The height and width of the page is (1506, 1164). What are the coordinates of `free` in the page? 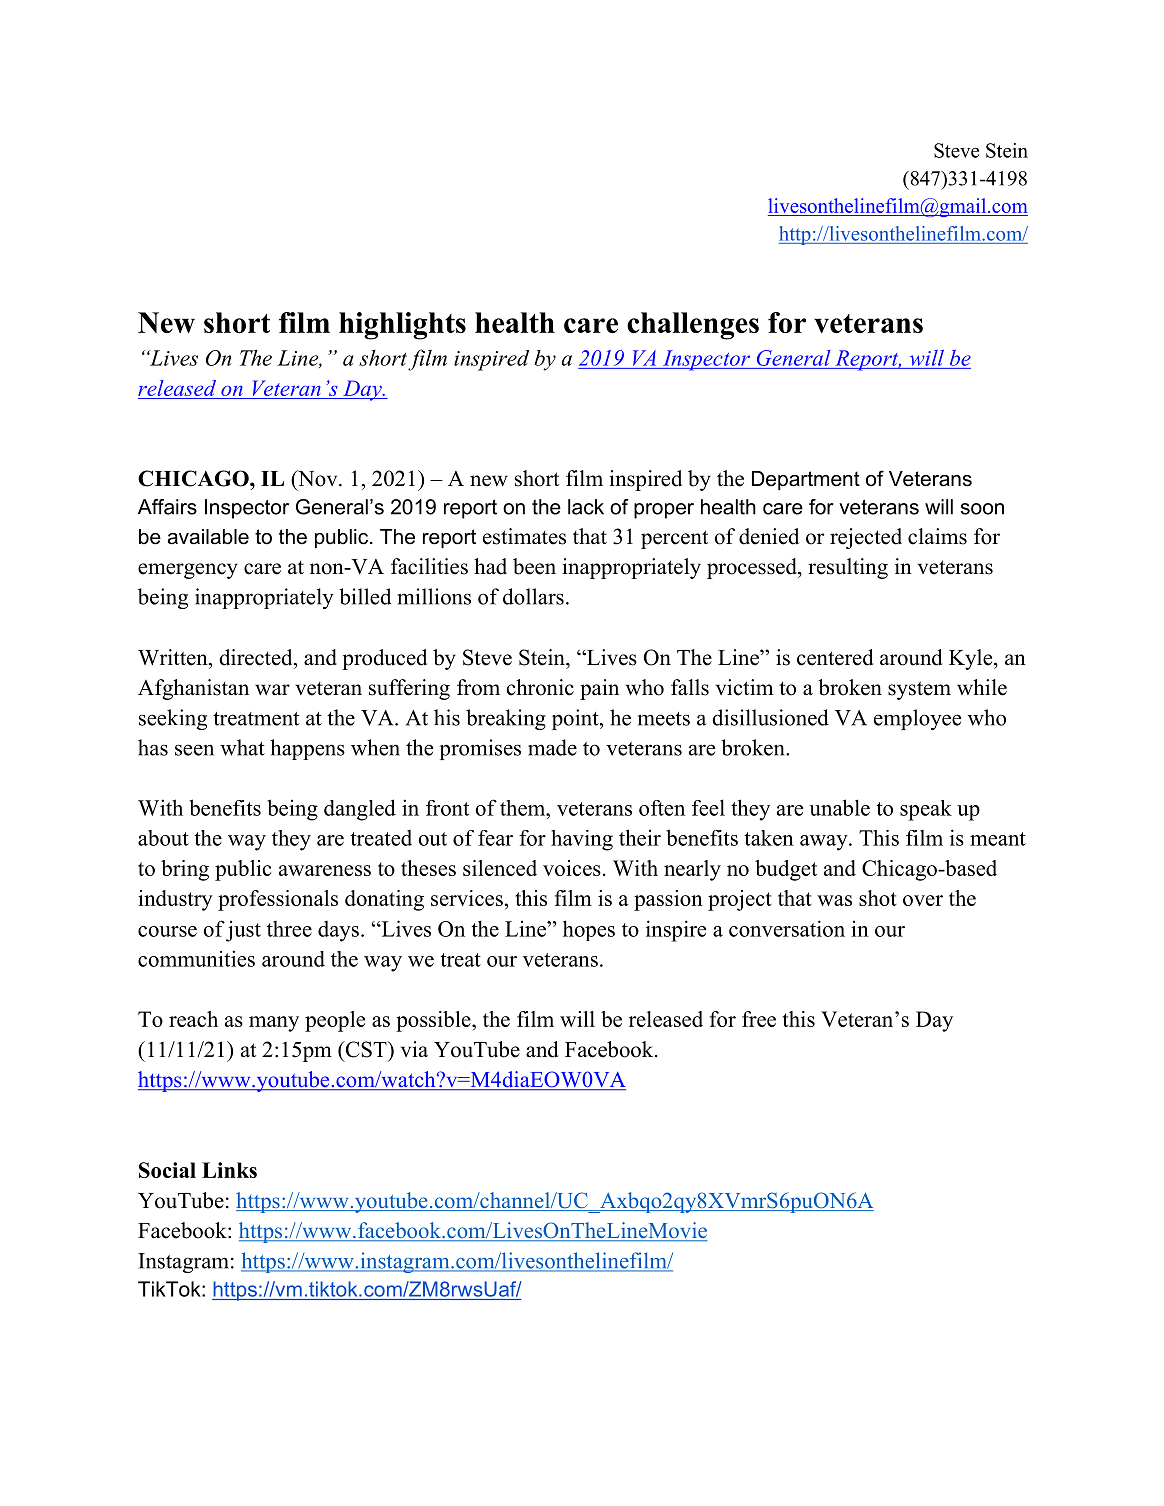 It's located at (759, 1019).
